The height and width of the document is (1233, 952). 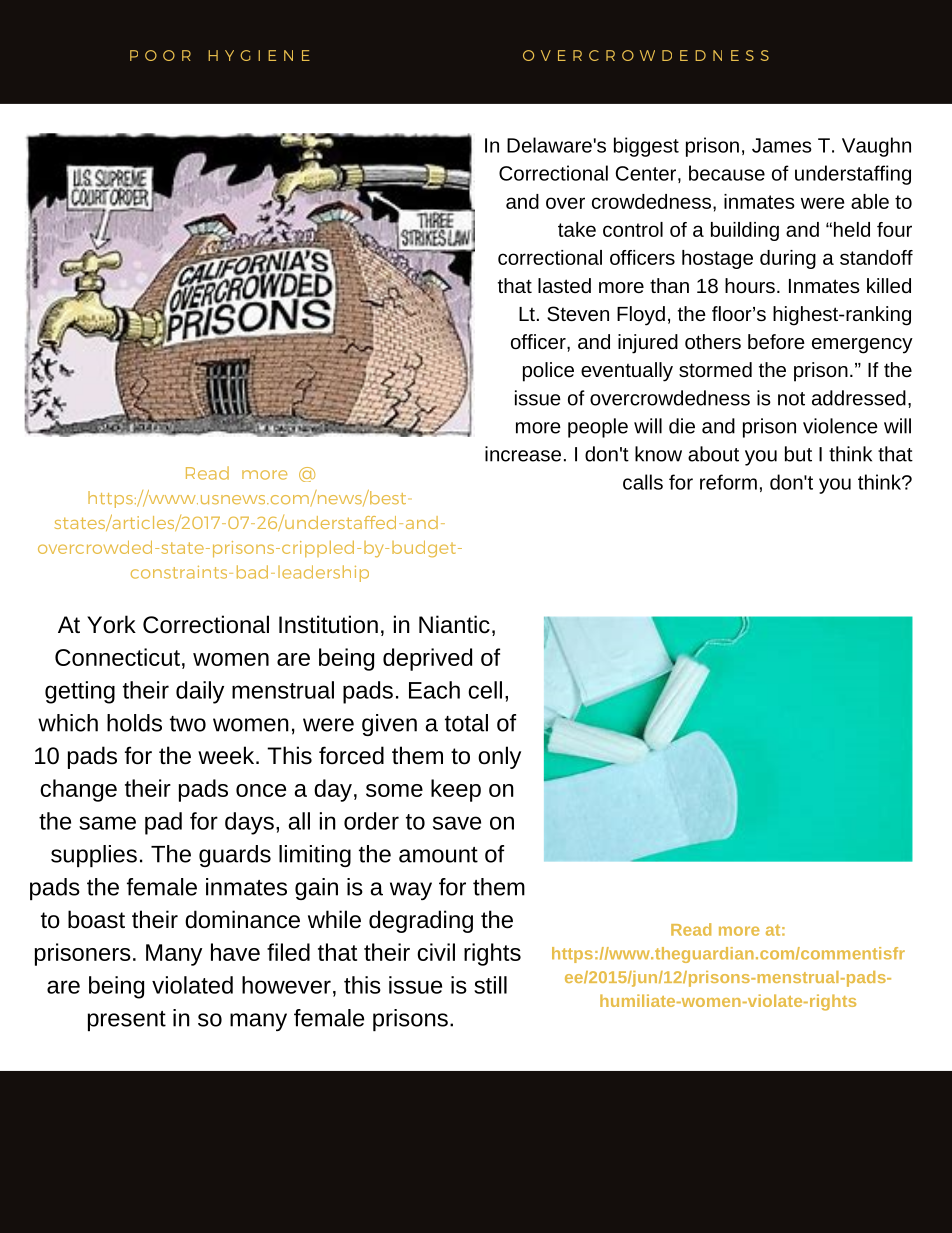 What do you see at coordinates (127, 1021) in the document?
I see `present` at bounding box center [127, 1021].
